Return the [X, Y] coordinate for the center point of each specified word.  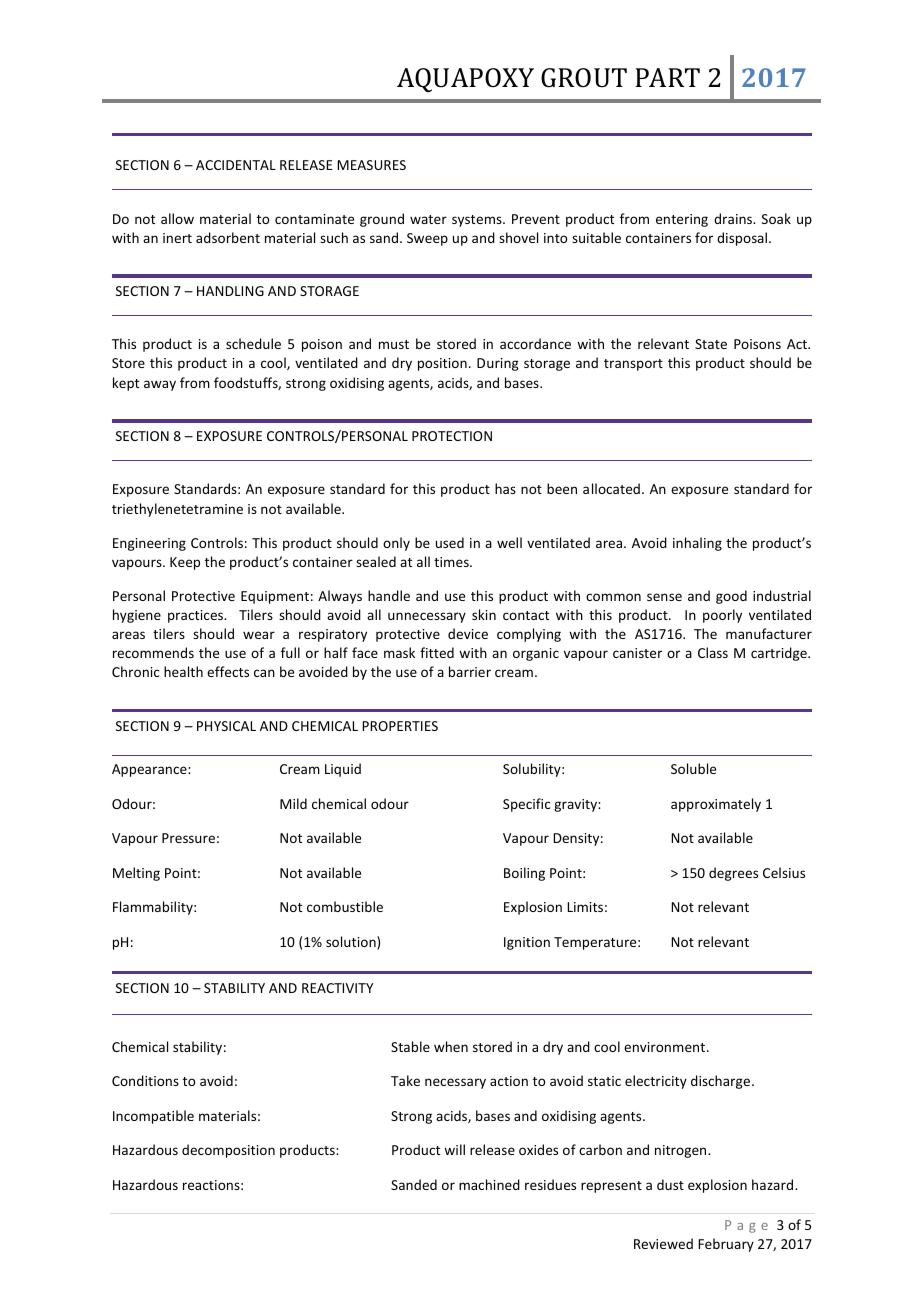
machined [489, 1184]
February [726, 1245]
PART [667, 77]
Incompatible [153, 1117]
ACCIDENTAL [236, 165]
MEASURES [371, 165]
